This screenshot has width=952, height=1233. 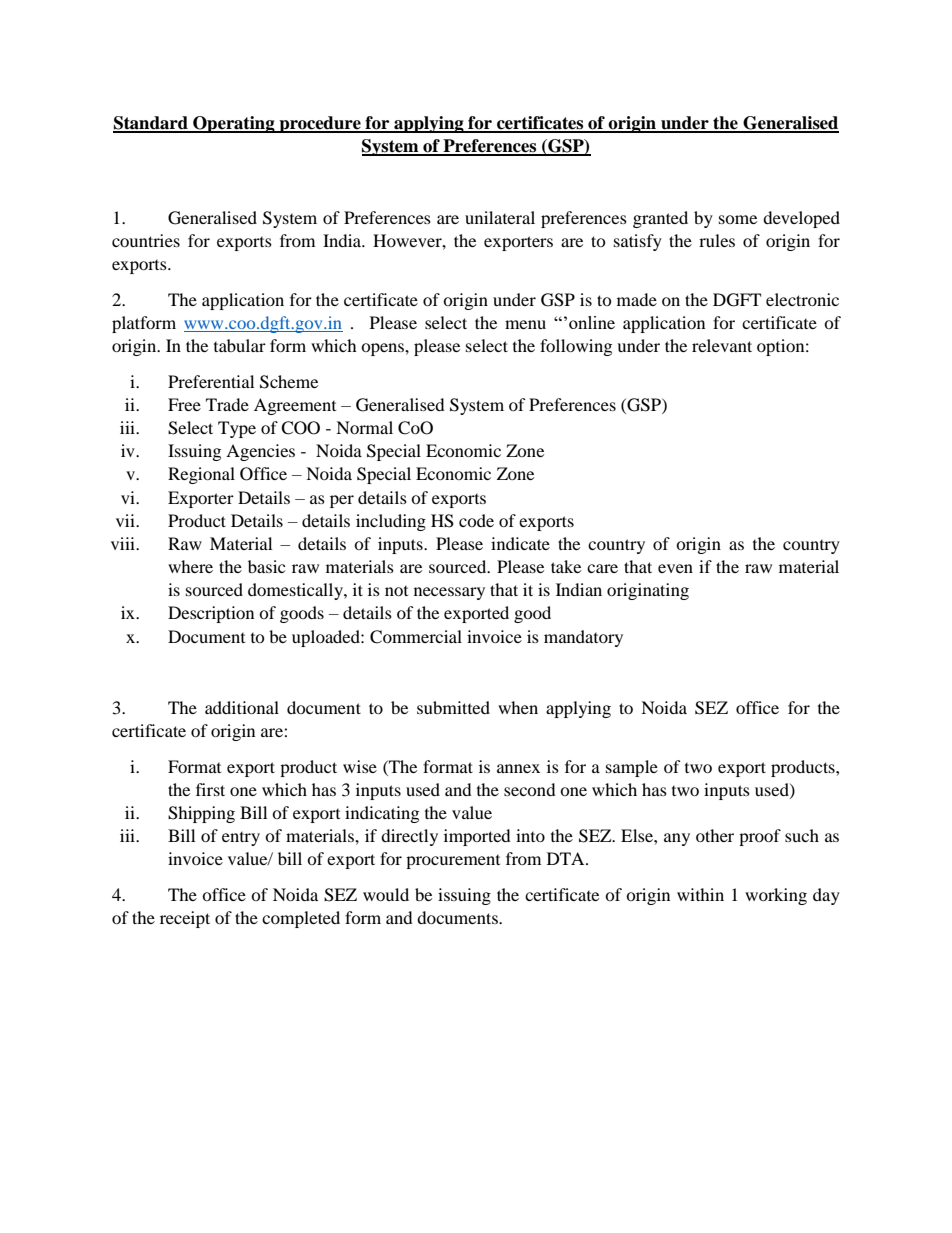 I want to click on code, so click(x=476, y=520).
